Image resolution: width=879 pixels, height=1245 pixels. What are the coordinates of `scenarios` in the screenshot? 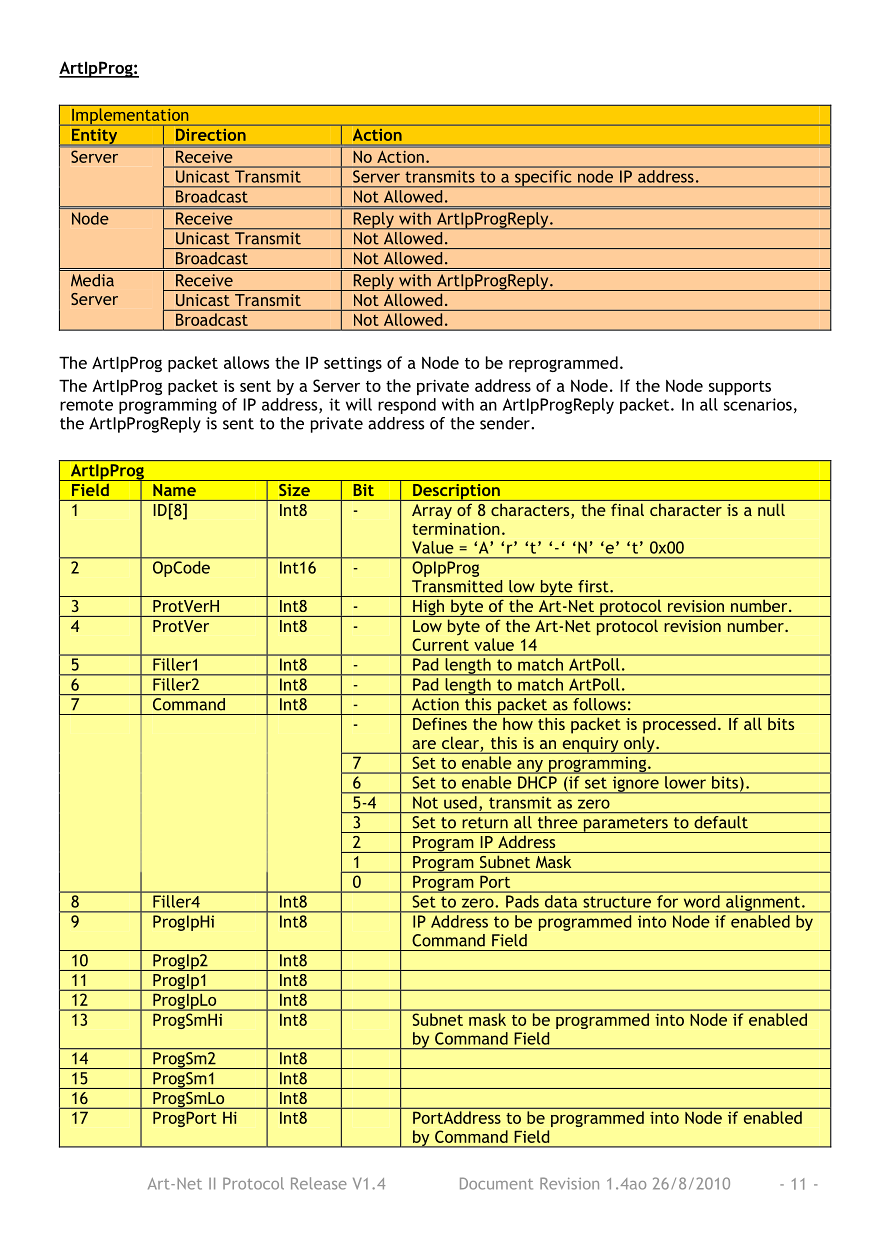 It's located at (758, 404).
